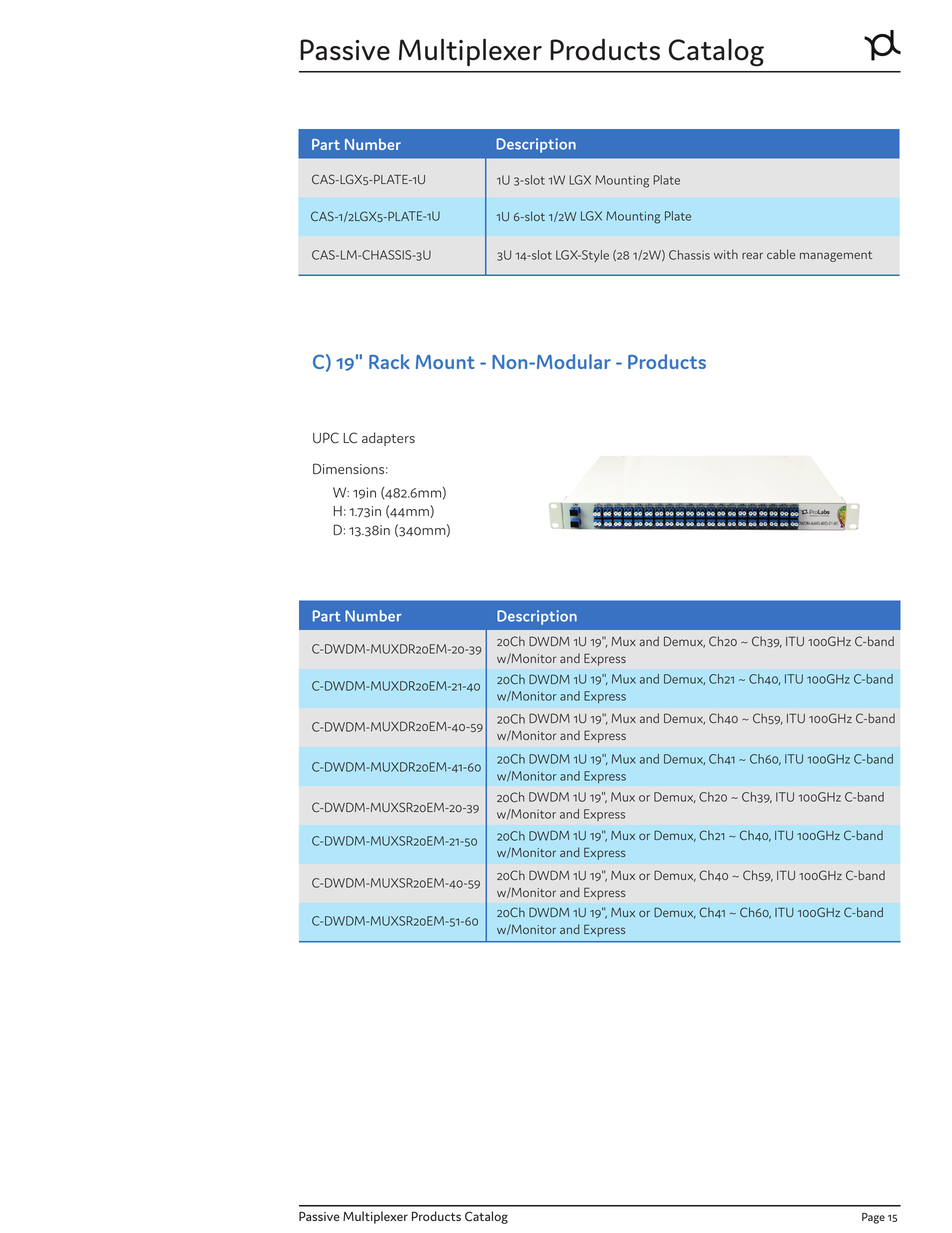 The width and height of the screenshot is (952, 1233). Describe the element at coordinates (726, 254) in the screenshot. I see `with` at that location.
